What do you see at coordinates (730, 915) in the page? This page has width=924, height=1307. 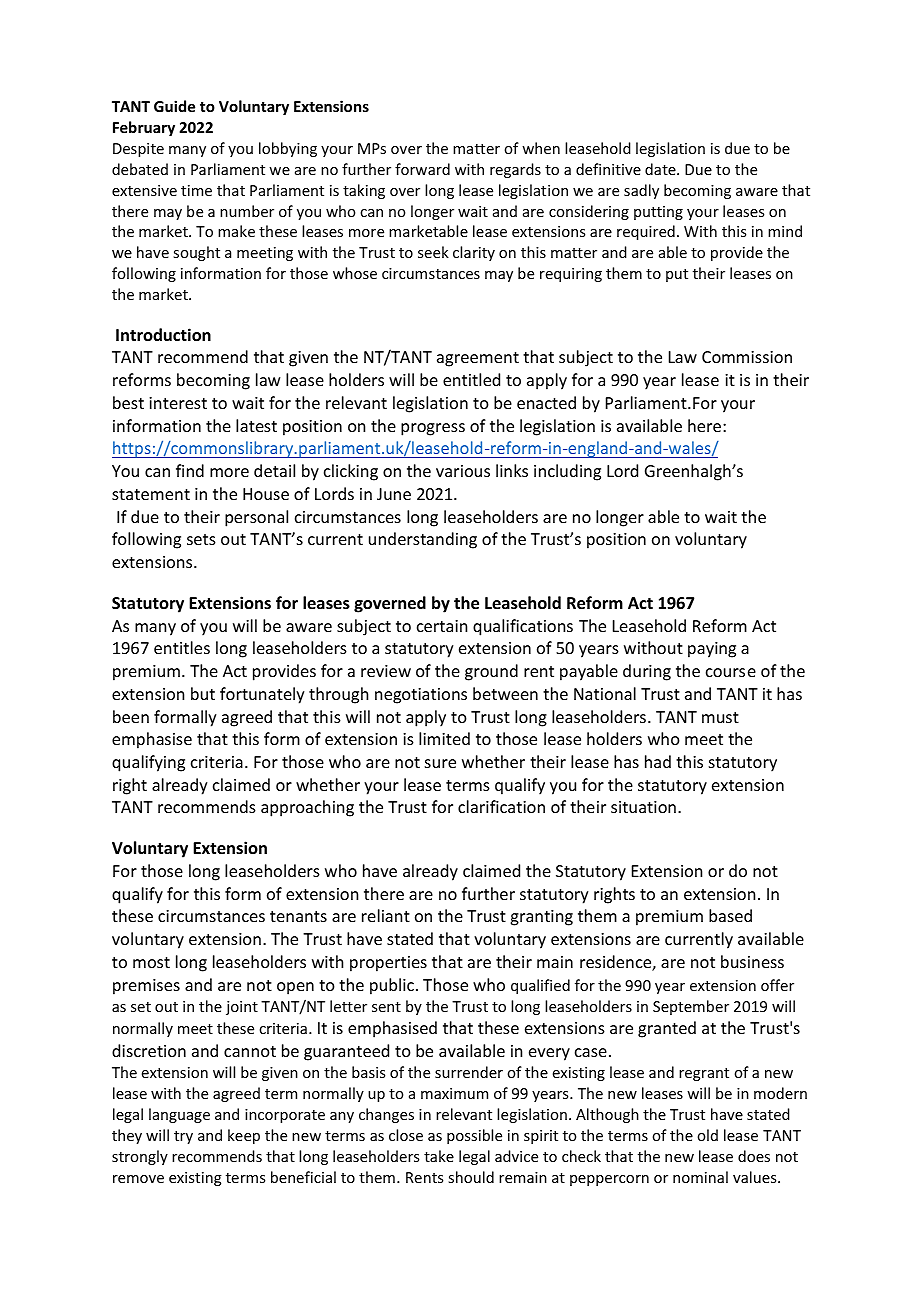 I see `based` at bounding box center [730, 915].
